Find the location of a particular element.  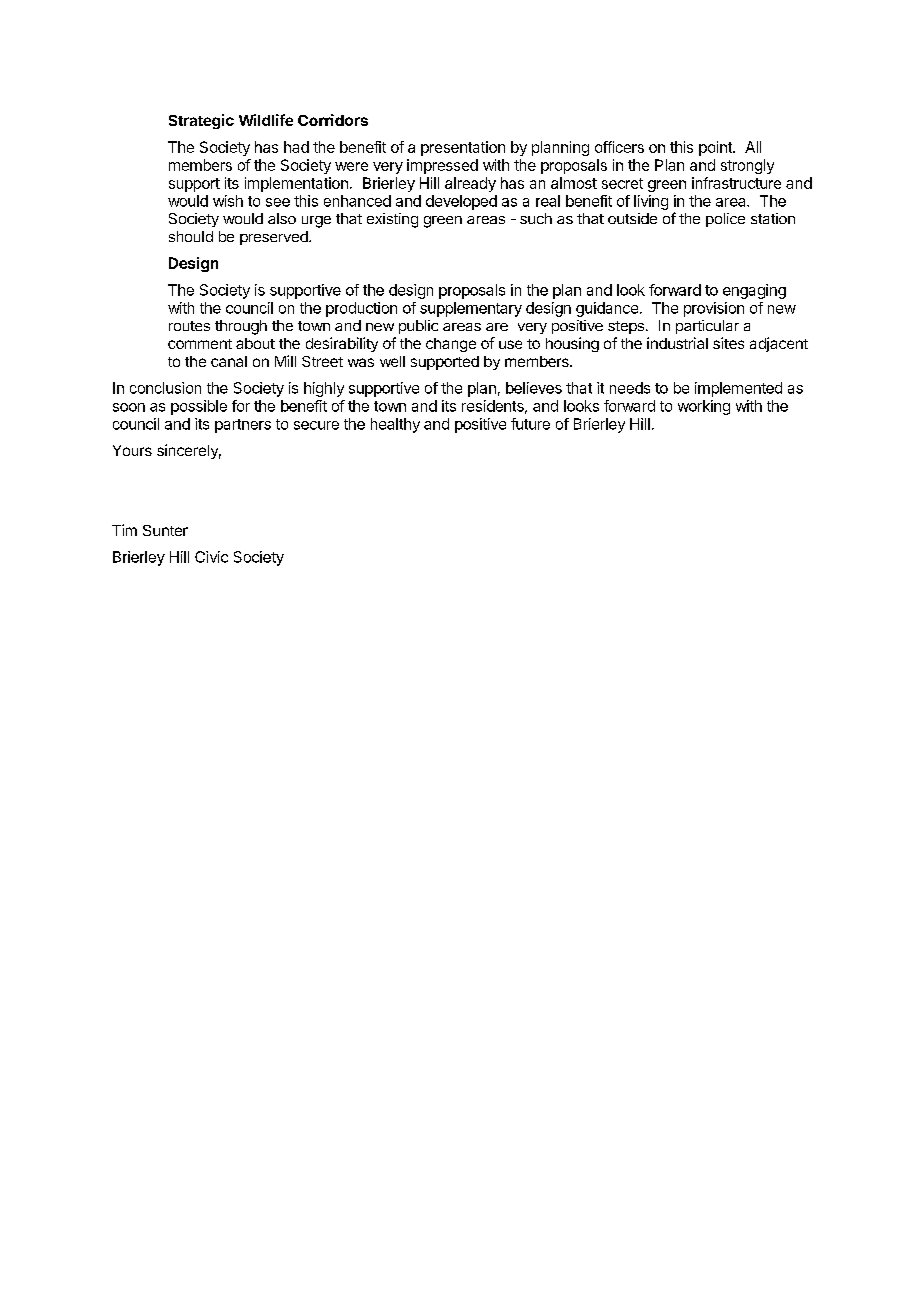

point is located at coordinates (716, 148).
